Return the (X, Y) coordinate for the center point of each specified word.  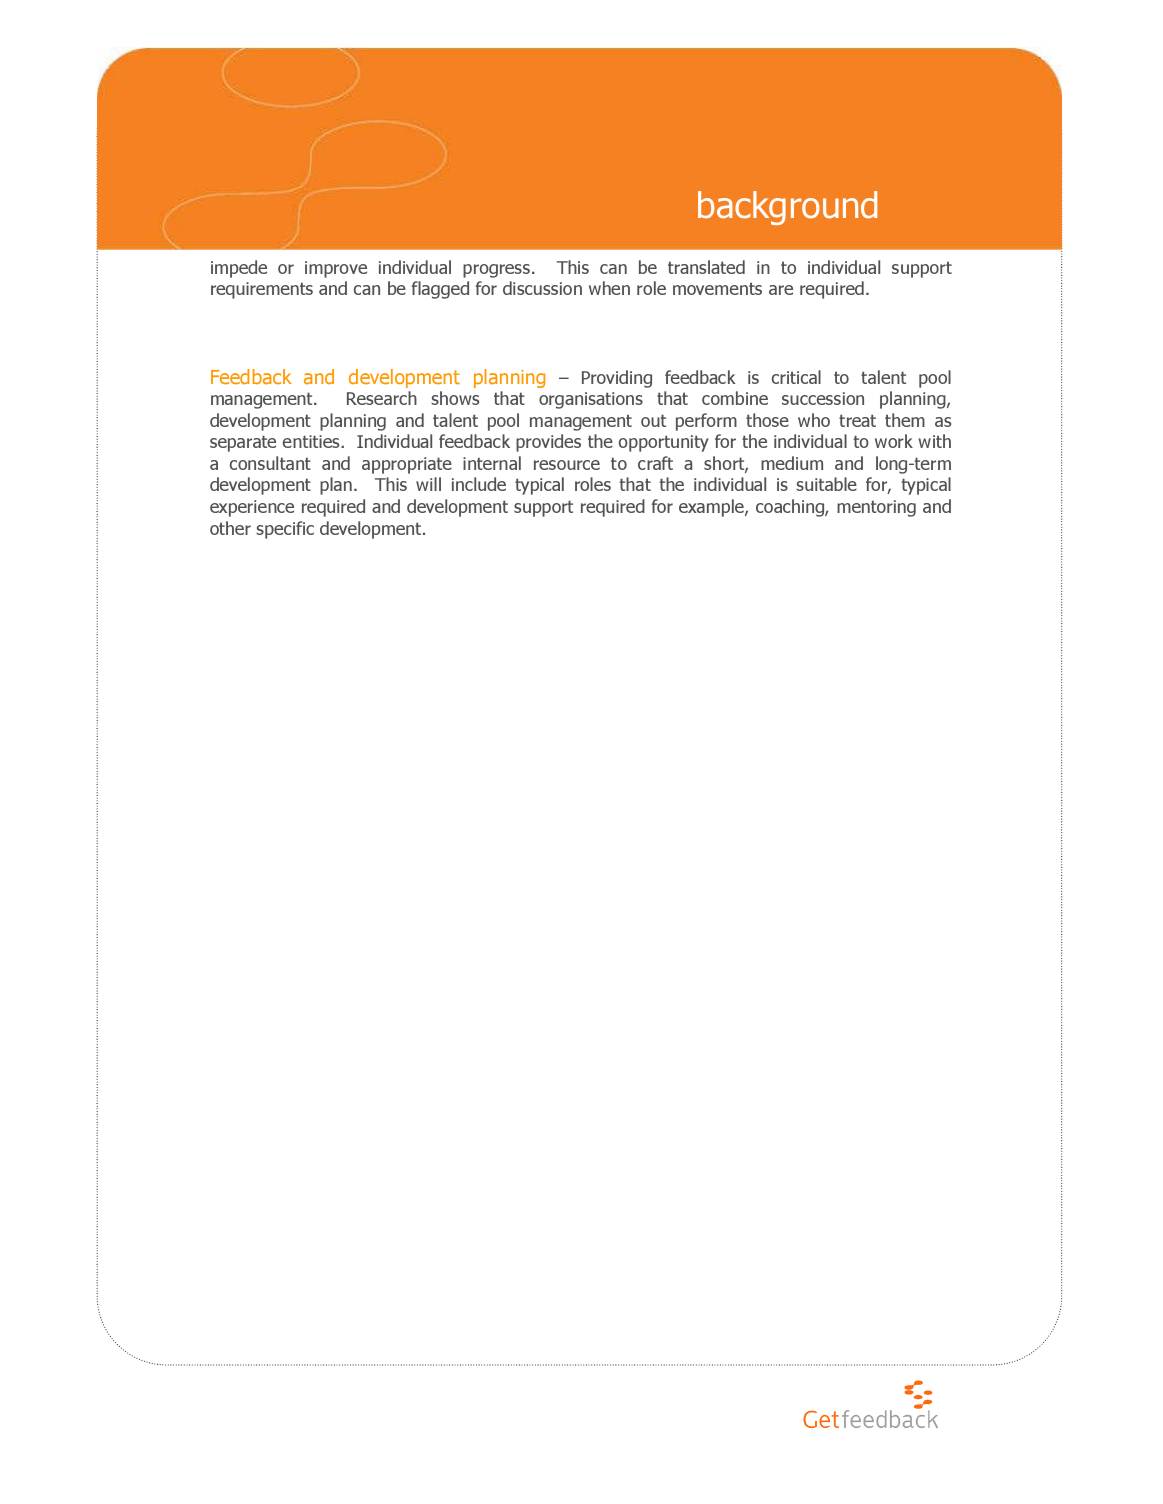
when (609, 288)
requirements (262, 290)
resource (567, 465)
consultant (270, 463)
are (781, 290)
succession (823, 398)
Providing (617, 379)
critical (796, 377)
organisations (591, 400)
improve (336, 269)
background (787, 208)
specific (285, 530)
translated (706, 267)
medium (792, 463)
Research (382, 398)
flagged (440, 290)
